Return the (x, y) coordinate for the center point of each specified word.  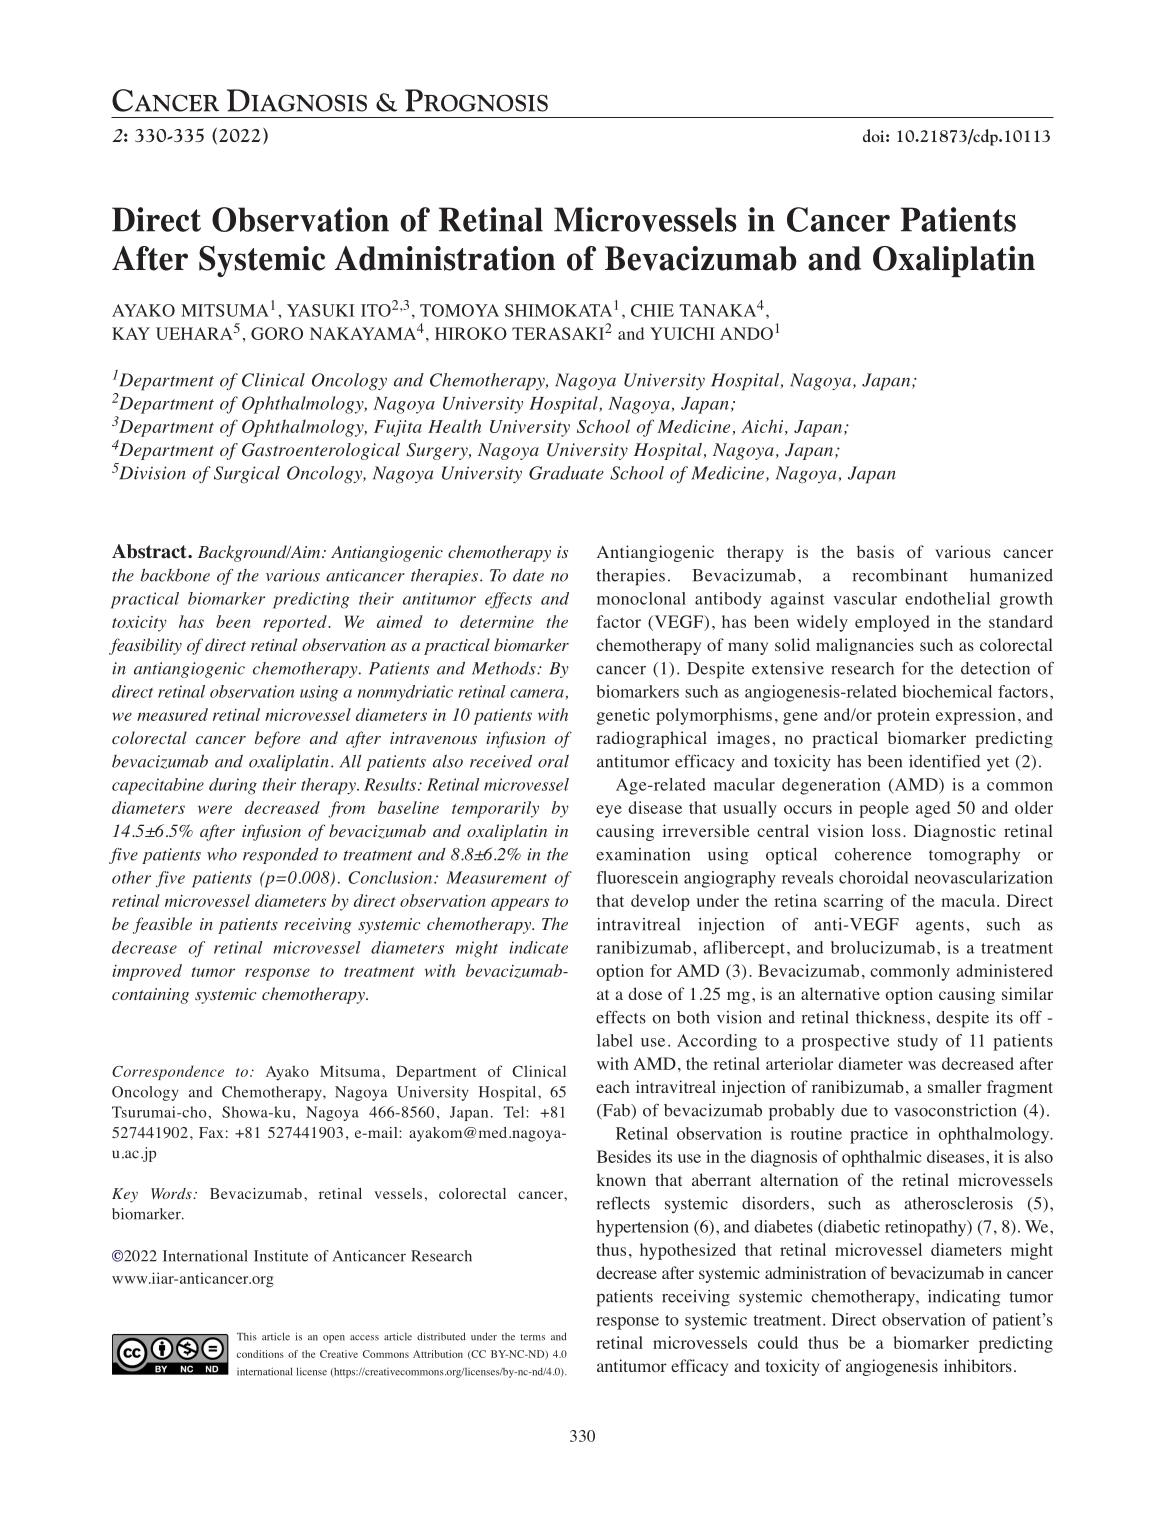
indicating (964, 1298)
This (247, 1336)
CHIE (652, 310)
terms (532, 1337)
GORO (277, 333)
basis (875, 551)
